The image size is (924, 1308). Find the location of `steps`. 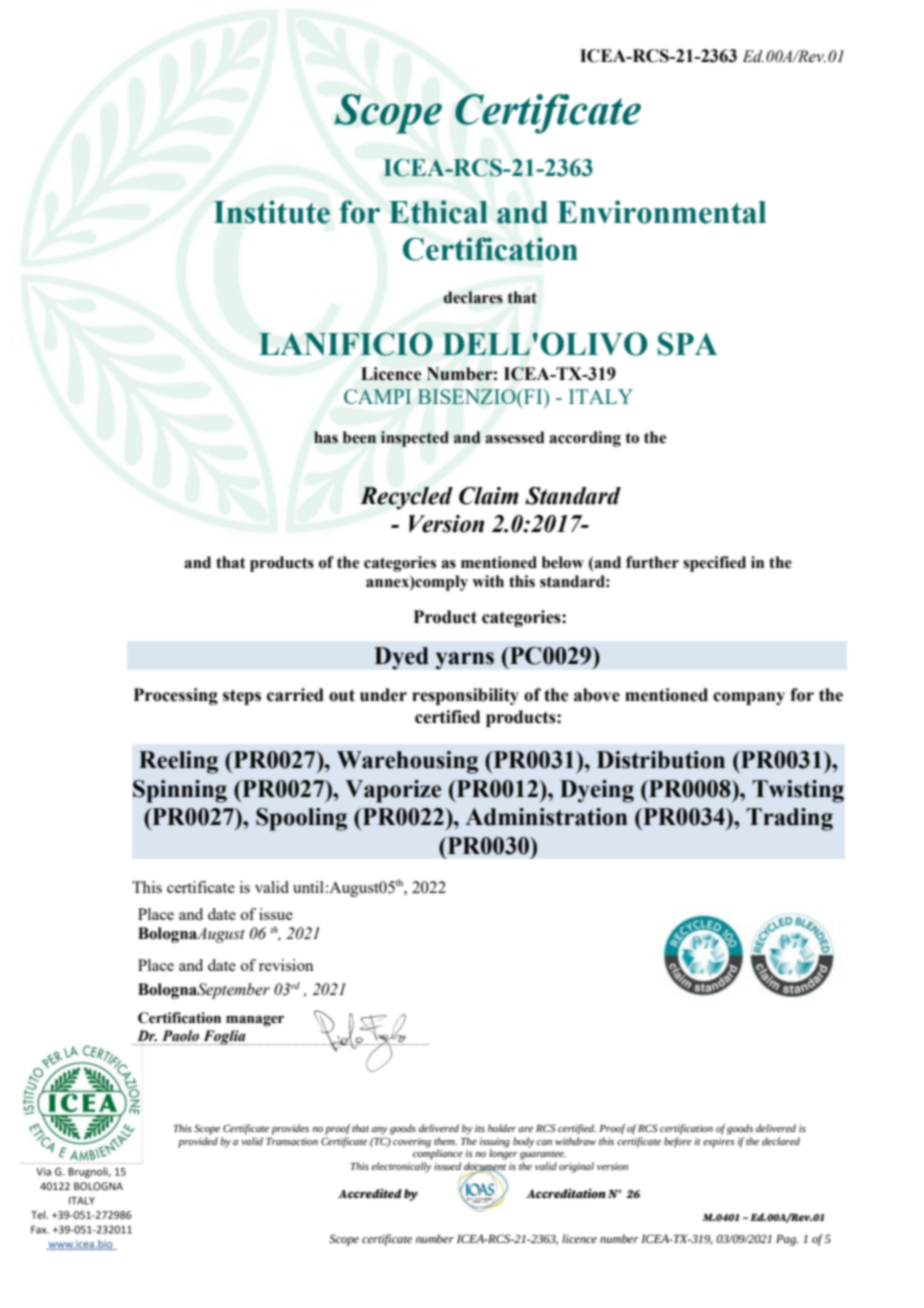

steps is located at coordinates (242, 697).
